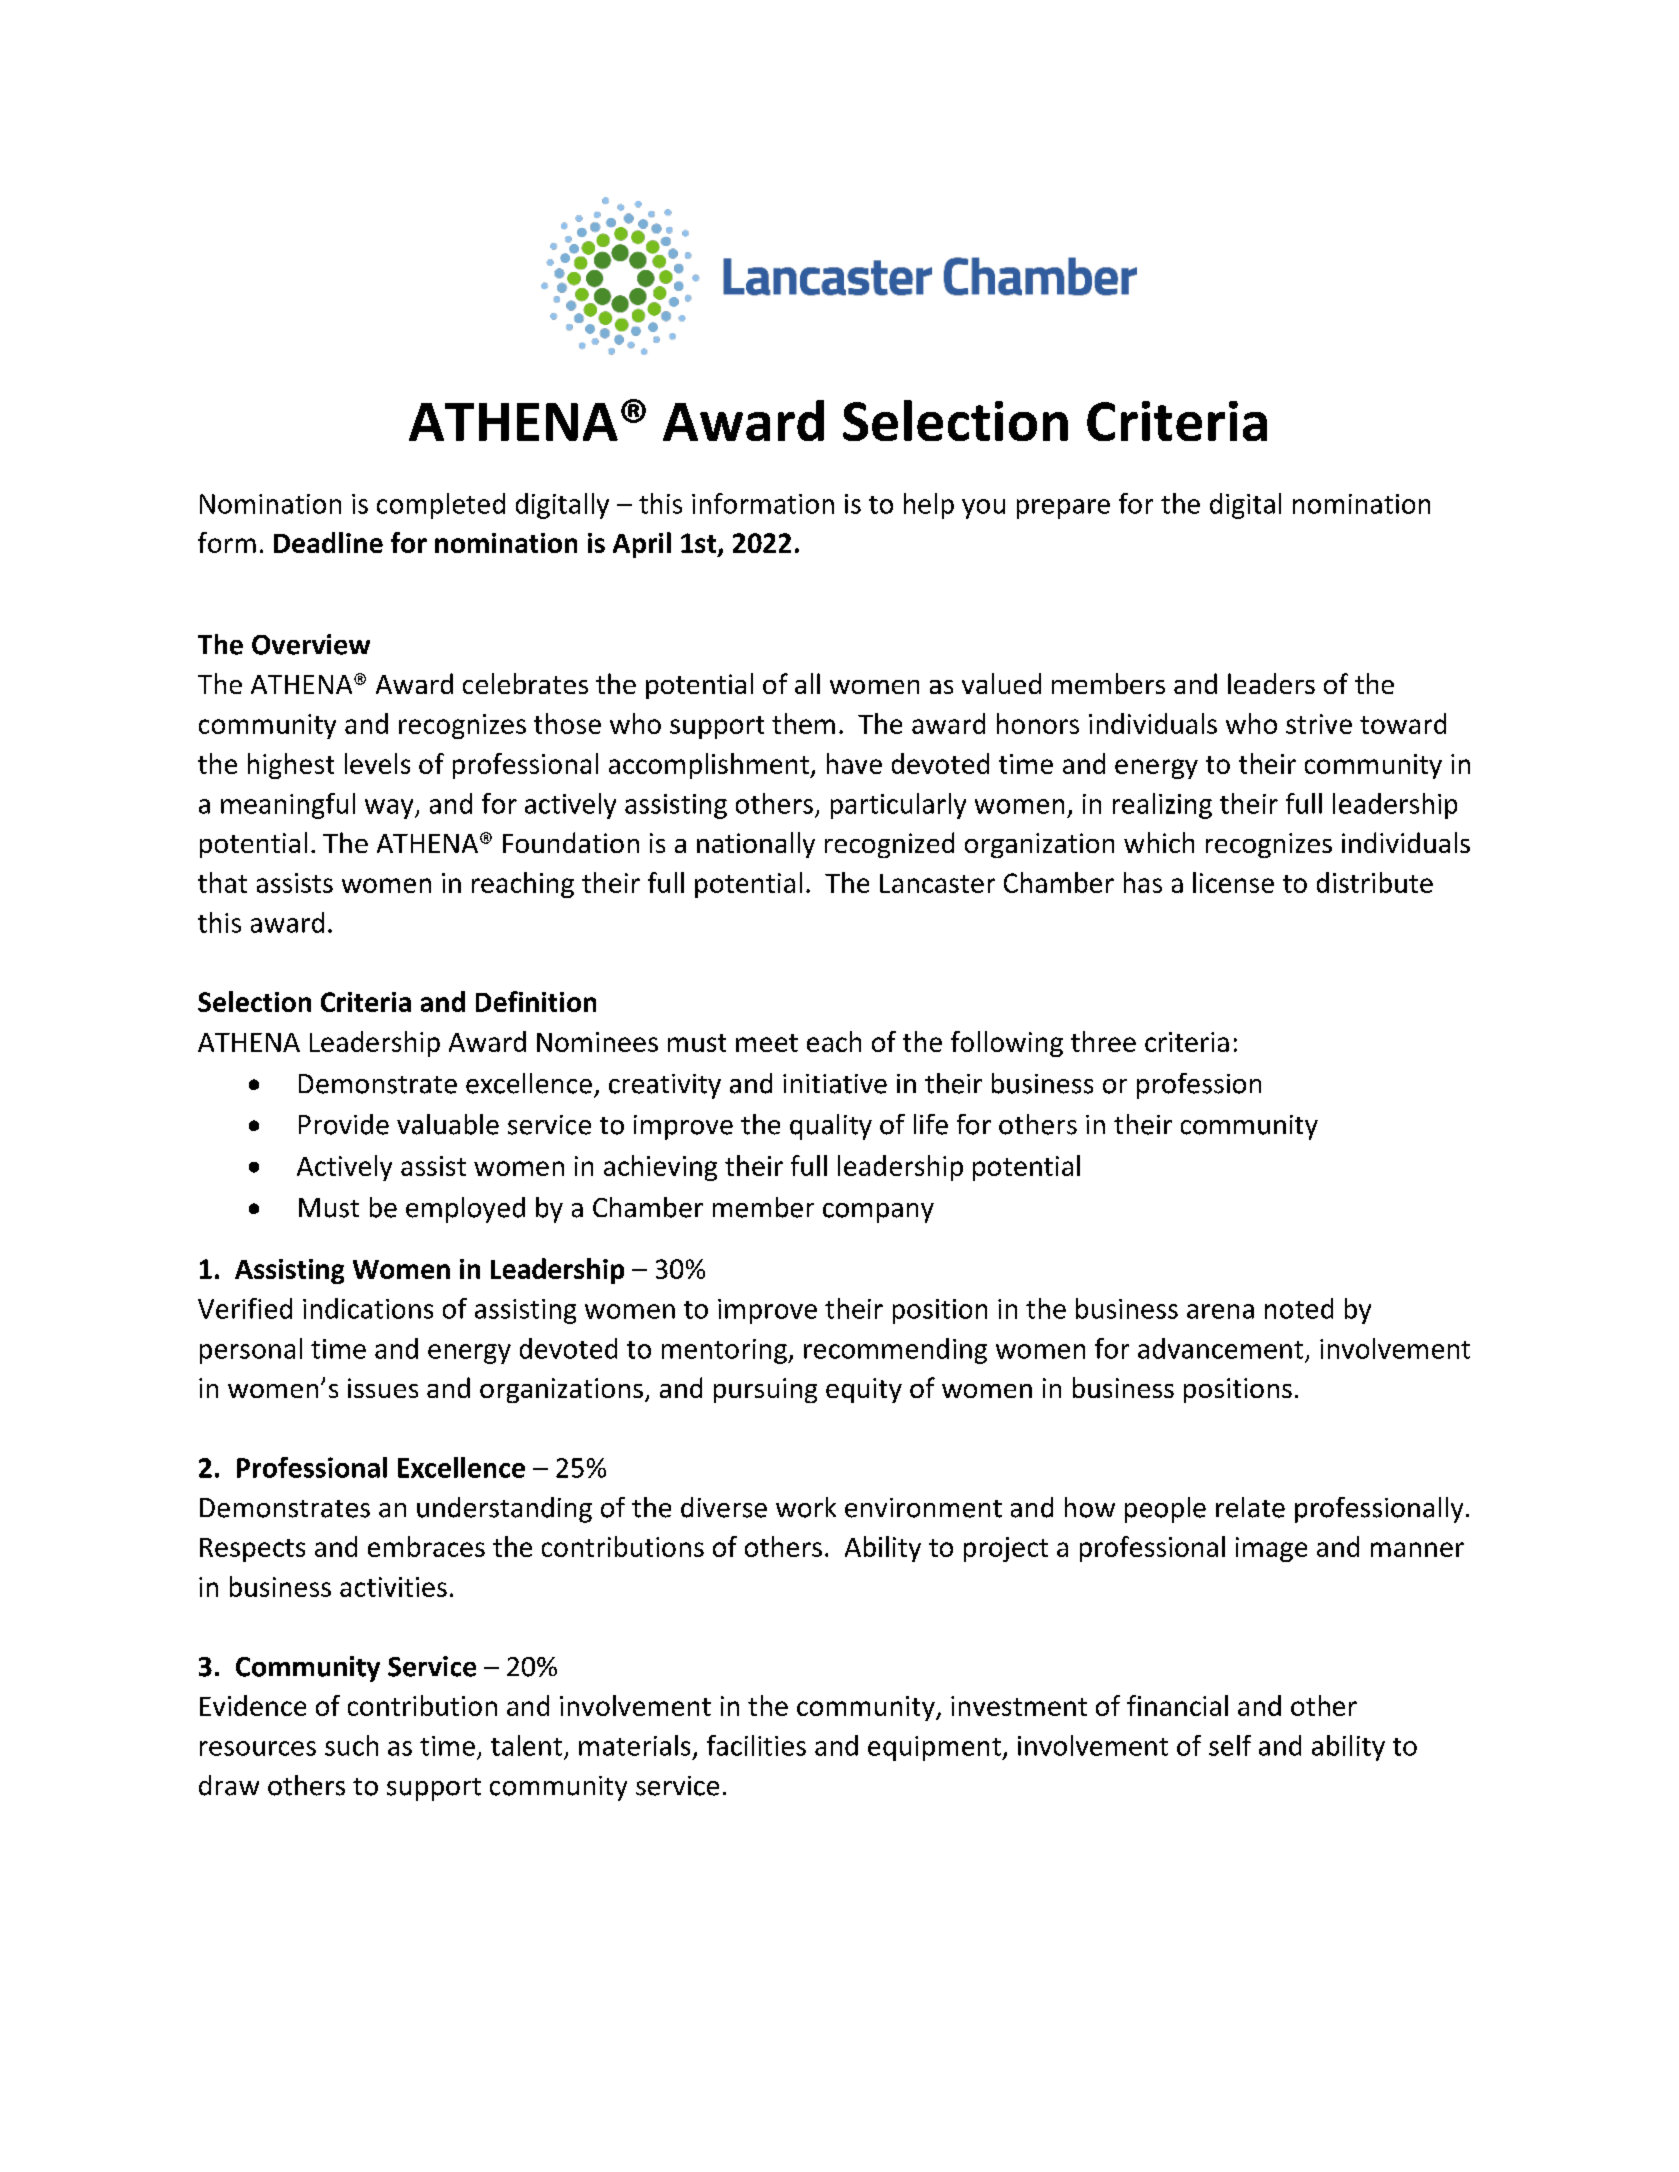  Describe the element at coordinates (831, 1127) in the page. I see `quality` at that location.
